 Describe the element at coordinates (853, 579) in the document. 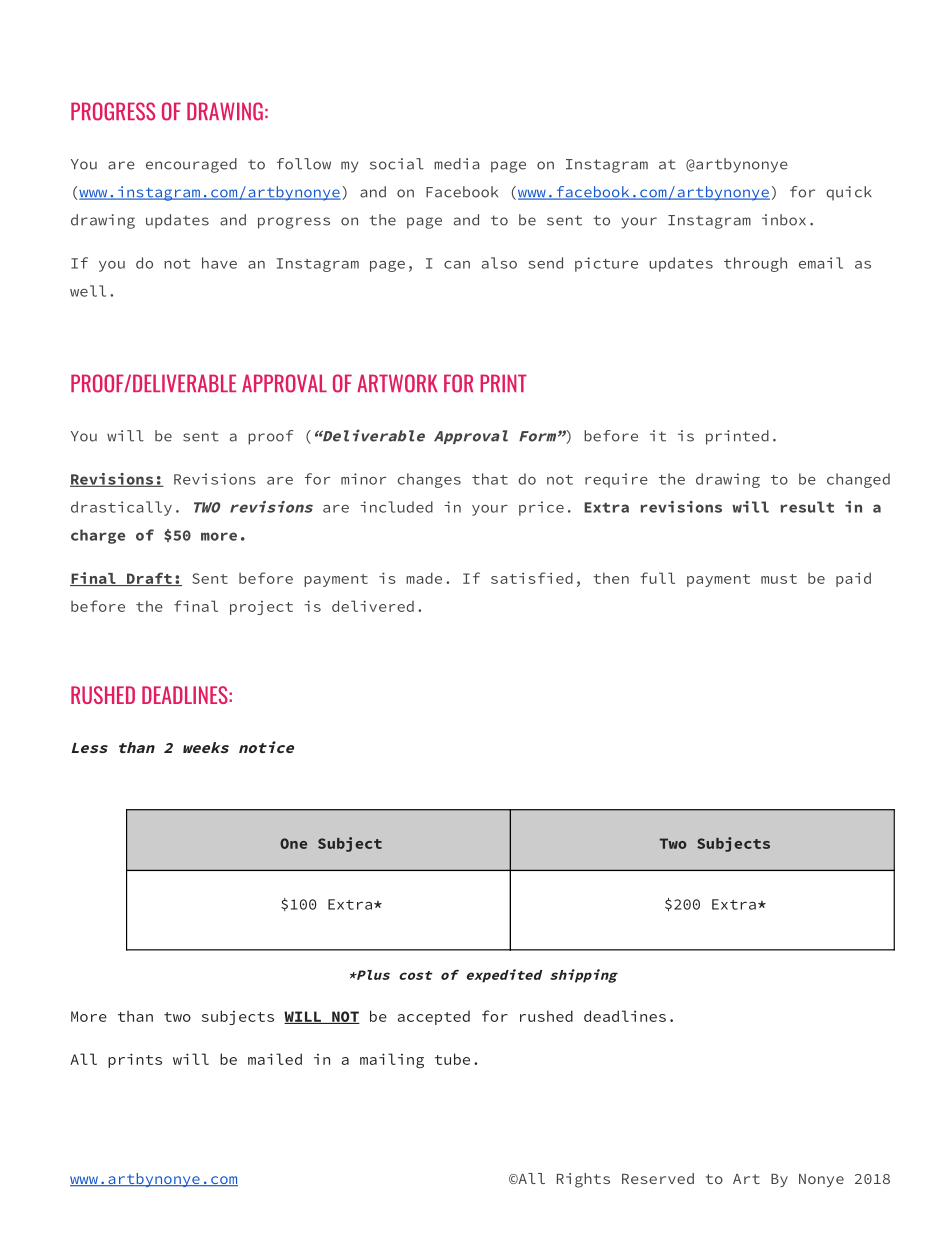

I see `paid` at that location.
